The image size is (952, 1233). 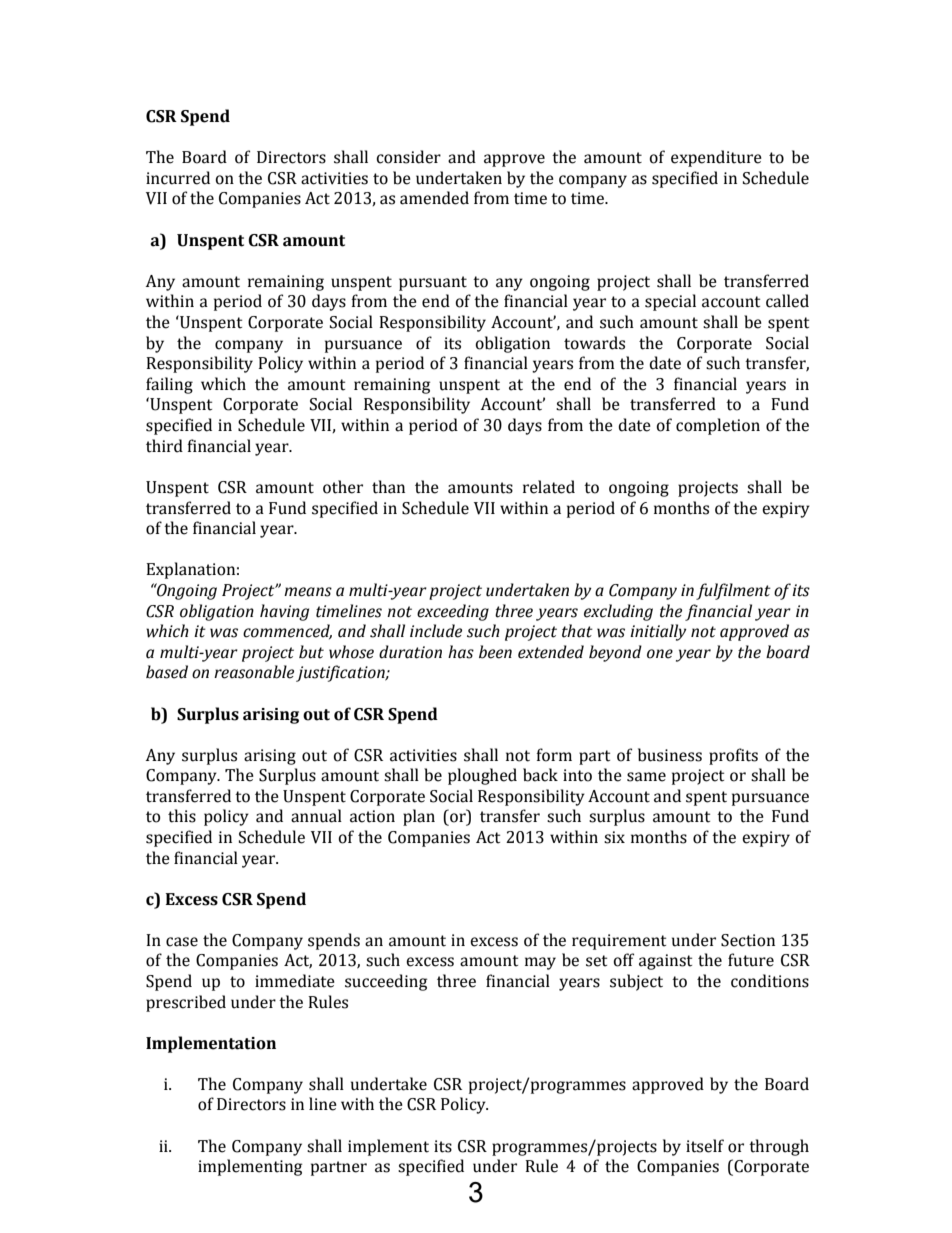 I want to click on reasonable, so click(x=254, y=672).
